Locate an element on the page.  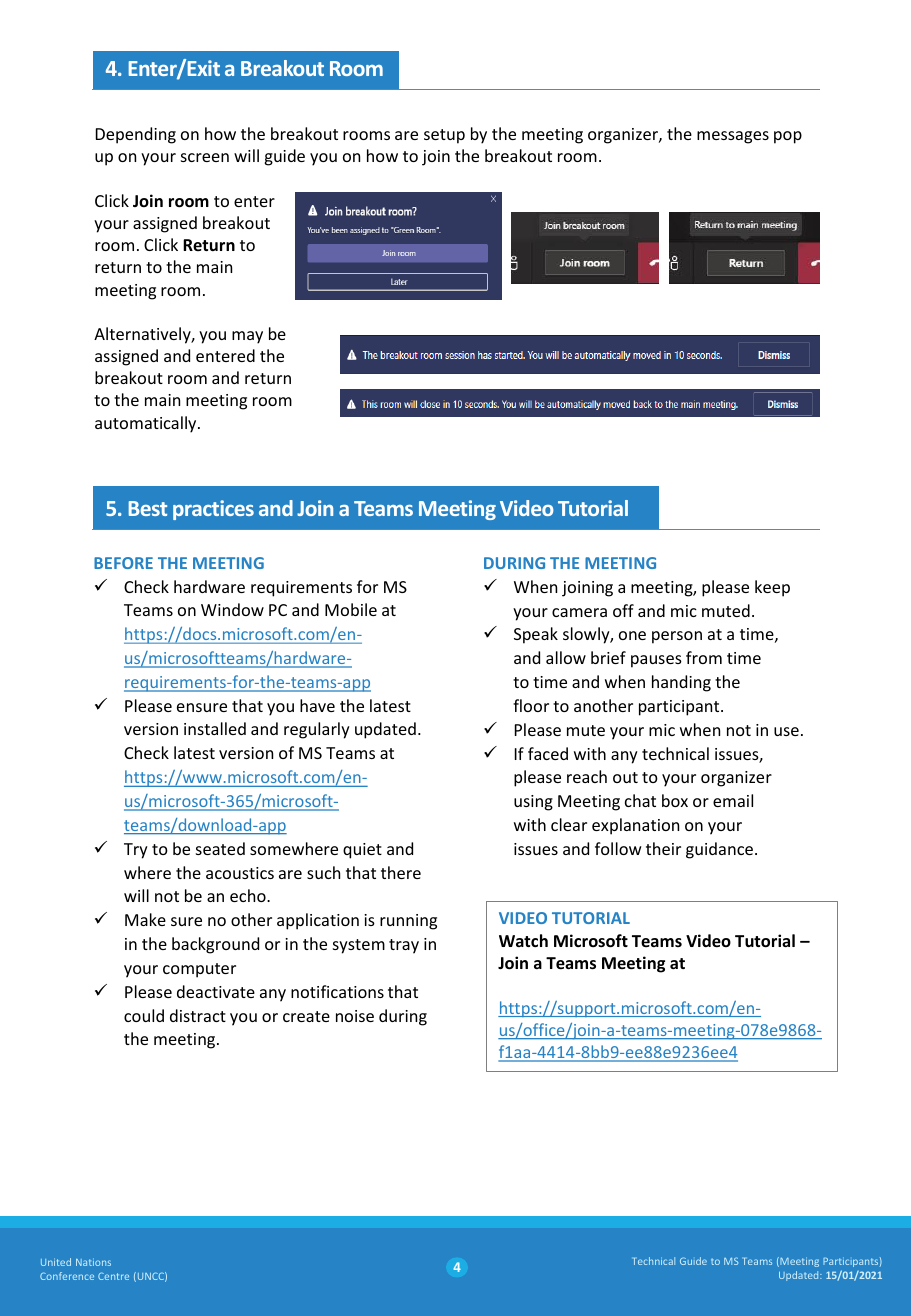
Mobile is located at coordinates (351, 609).
